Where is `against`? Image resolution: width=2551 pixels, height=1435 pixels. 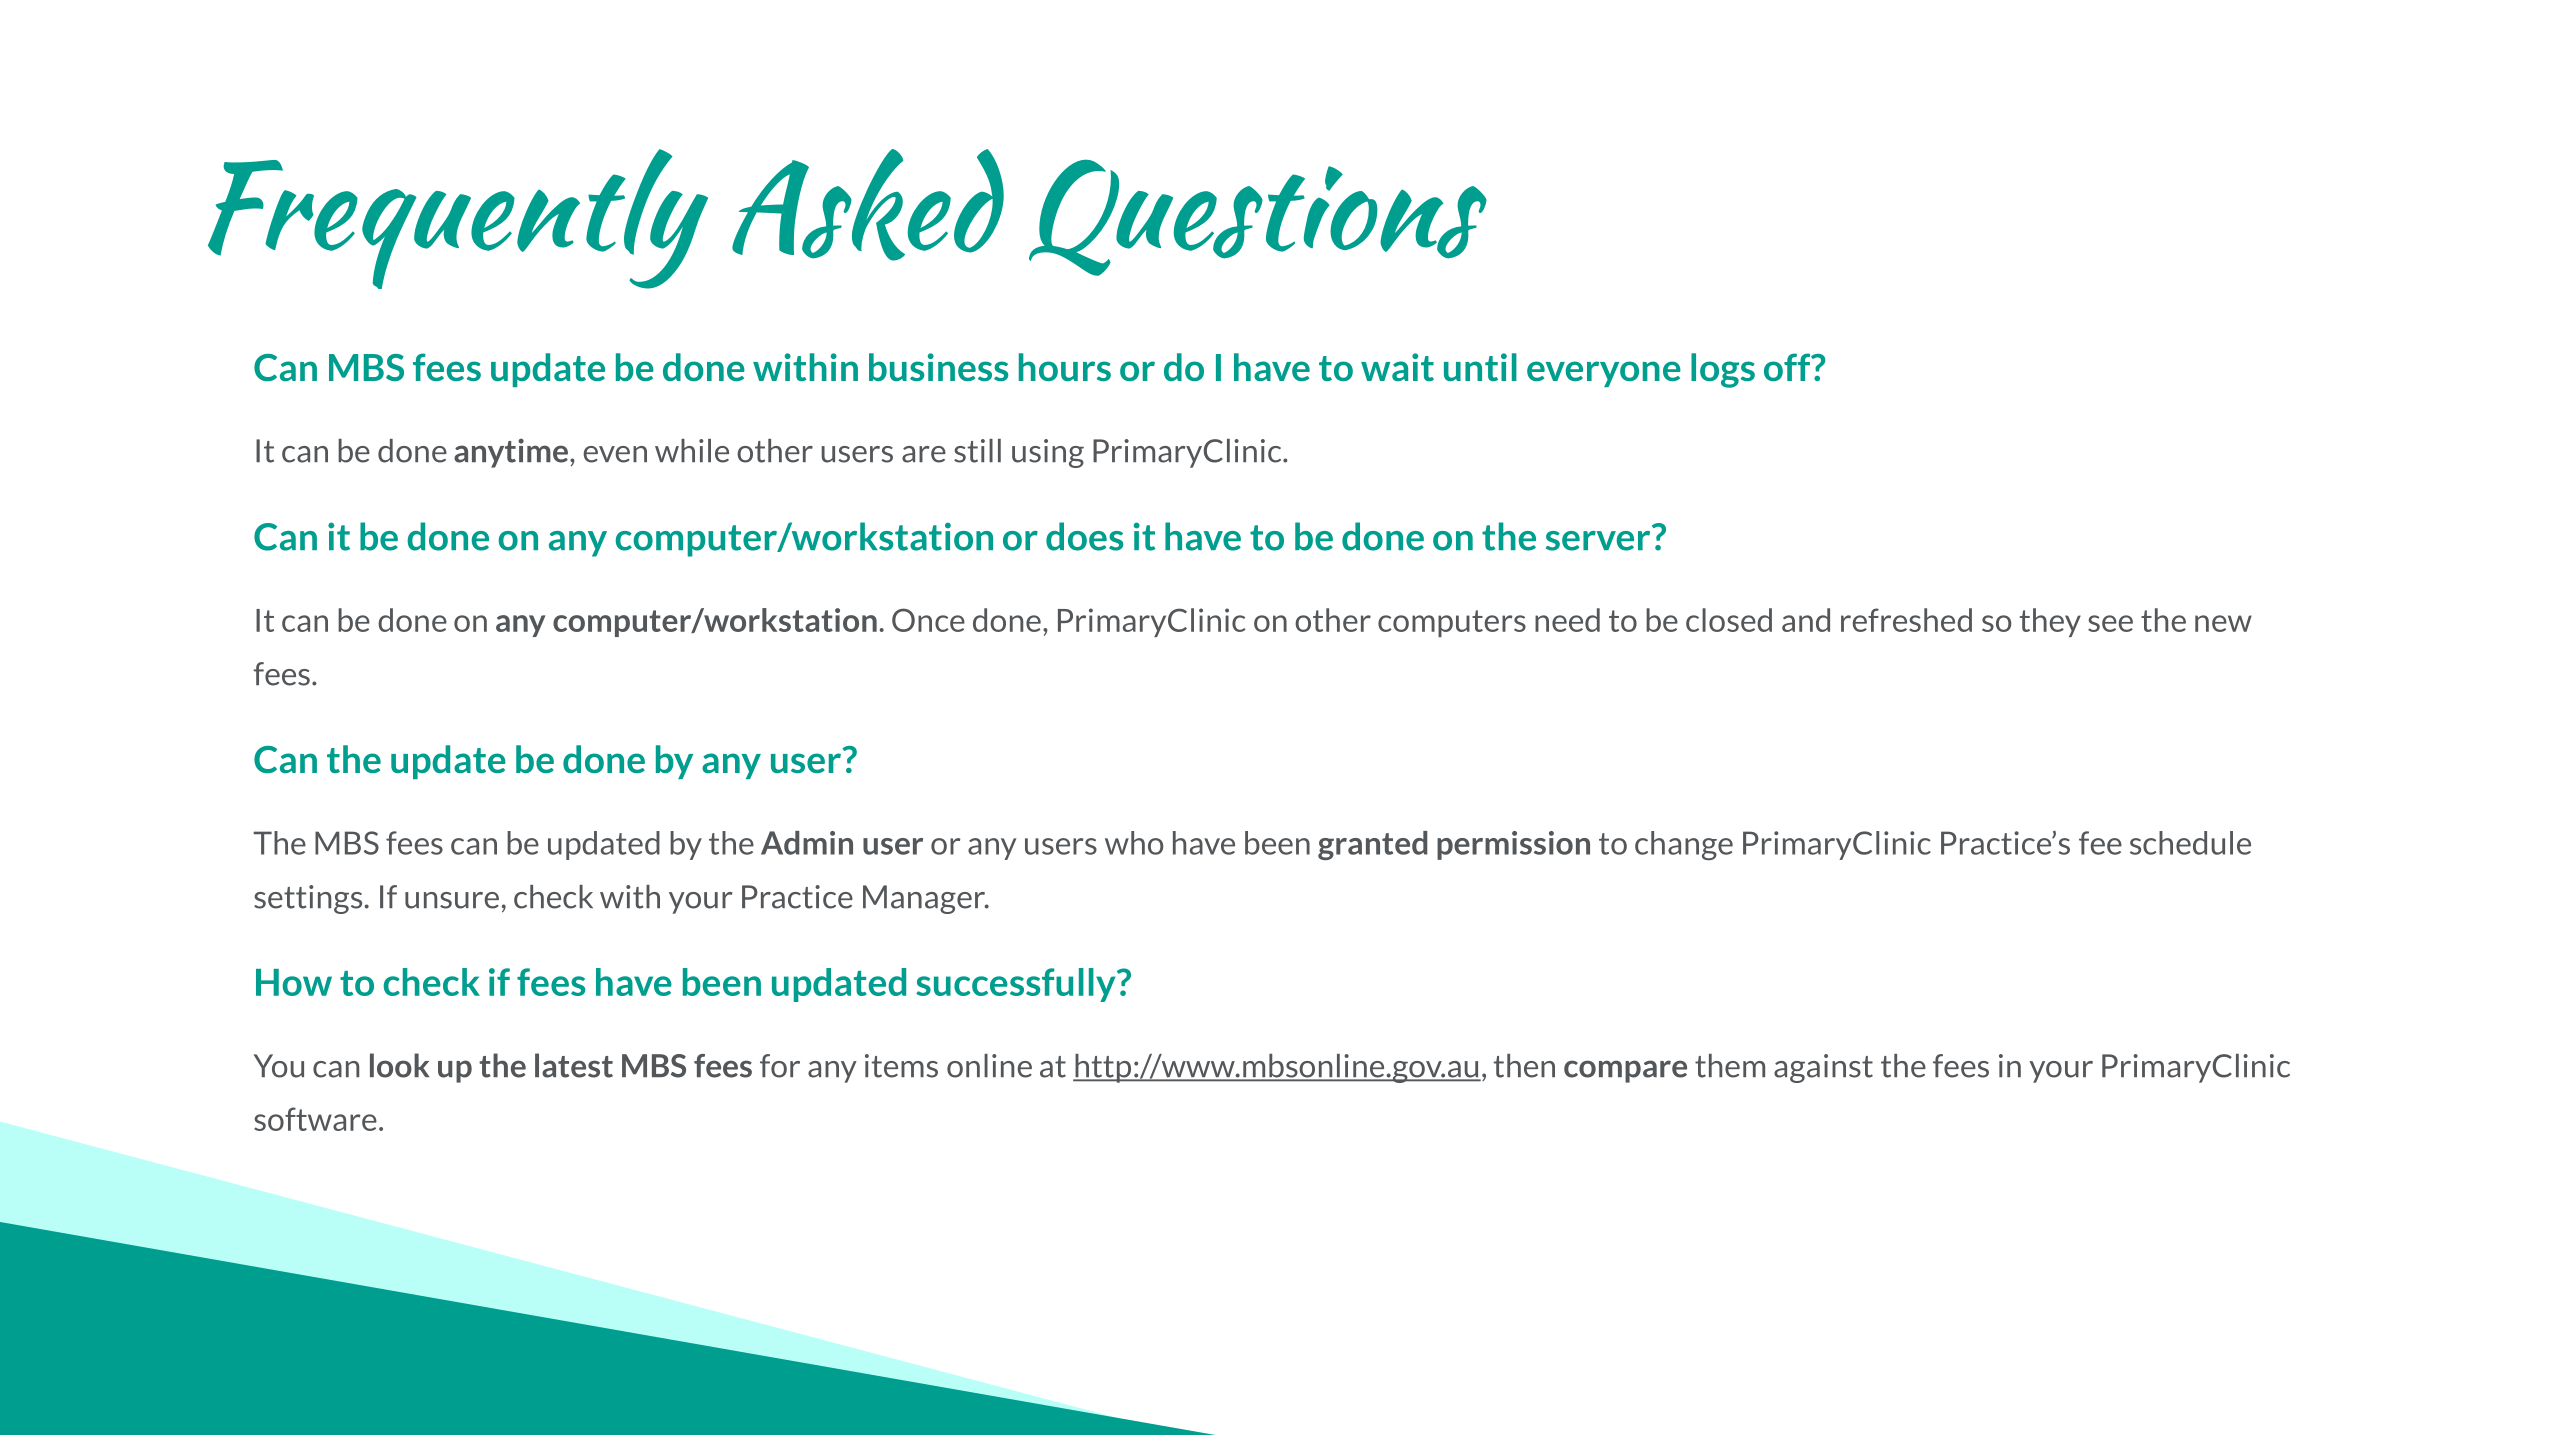 against is located at coordinates (1823, 1068).
